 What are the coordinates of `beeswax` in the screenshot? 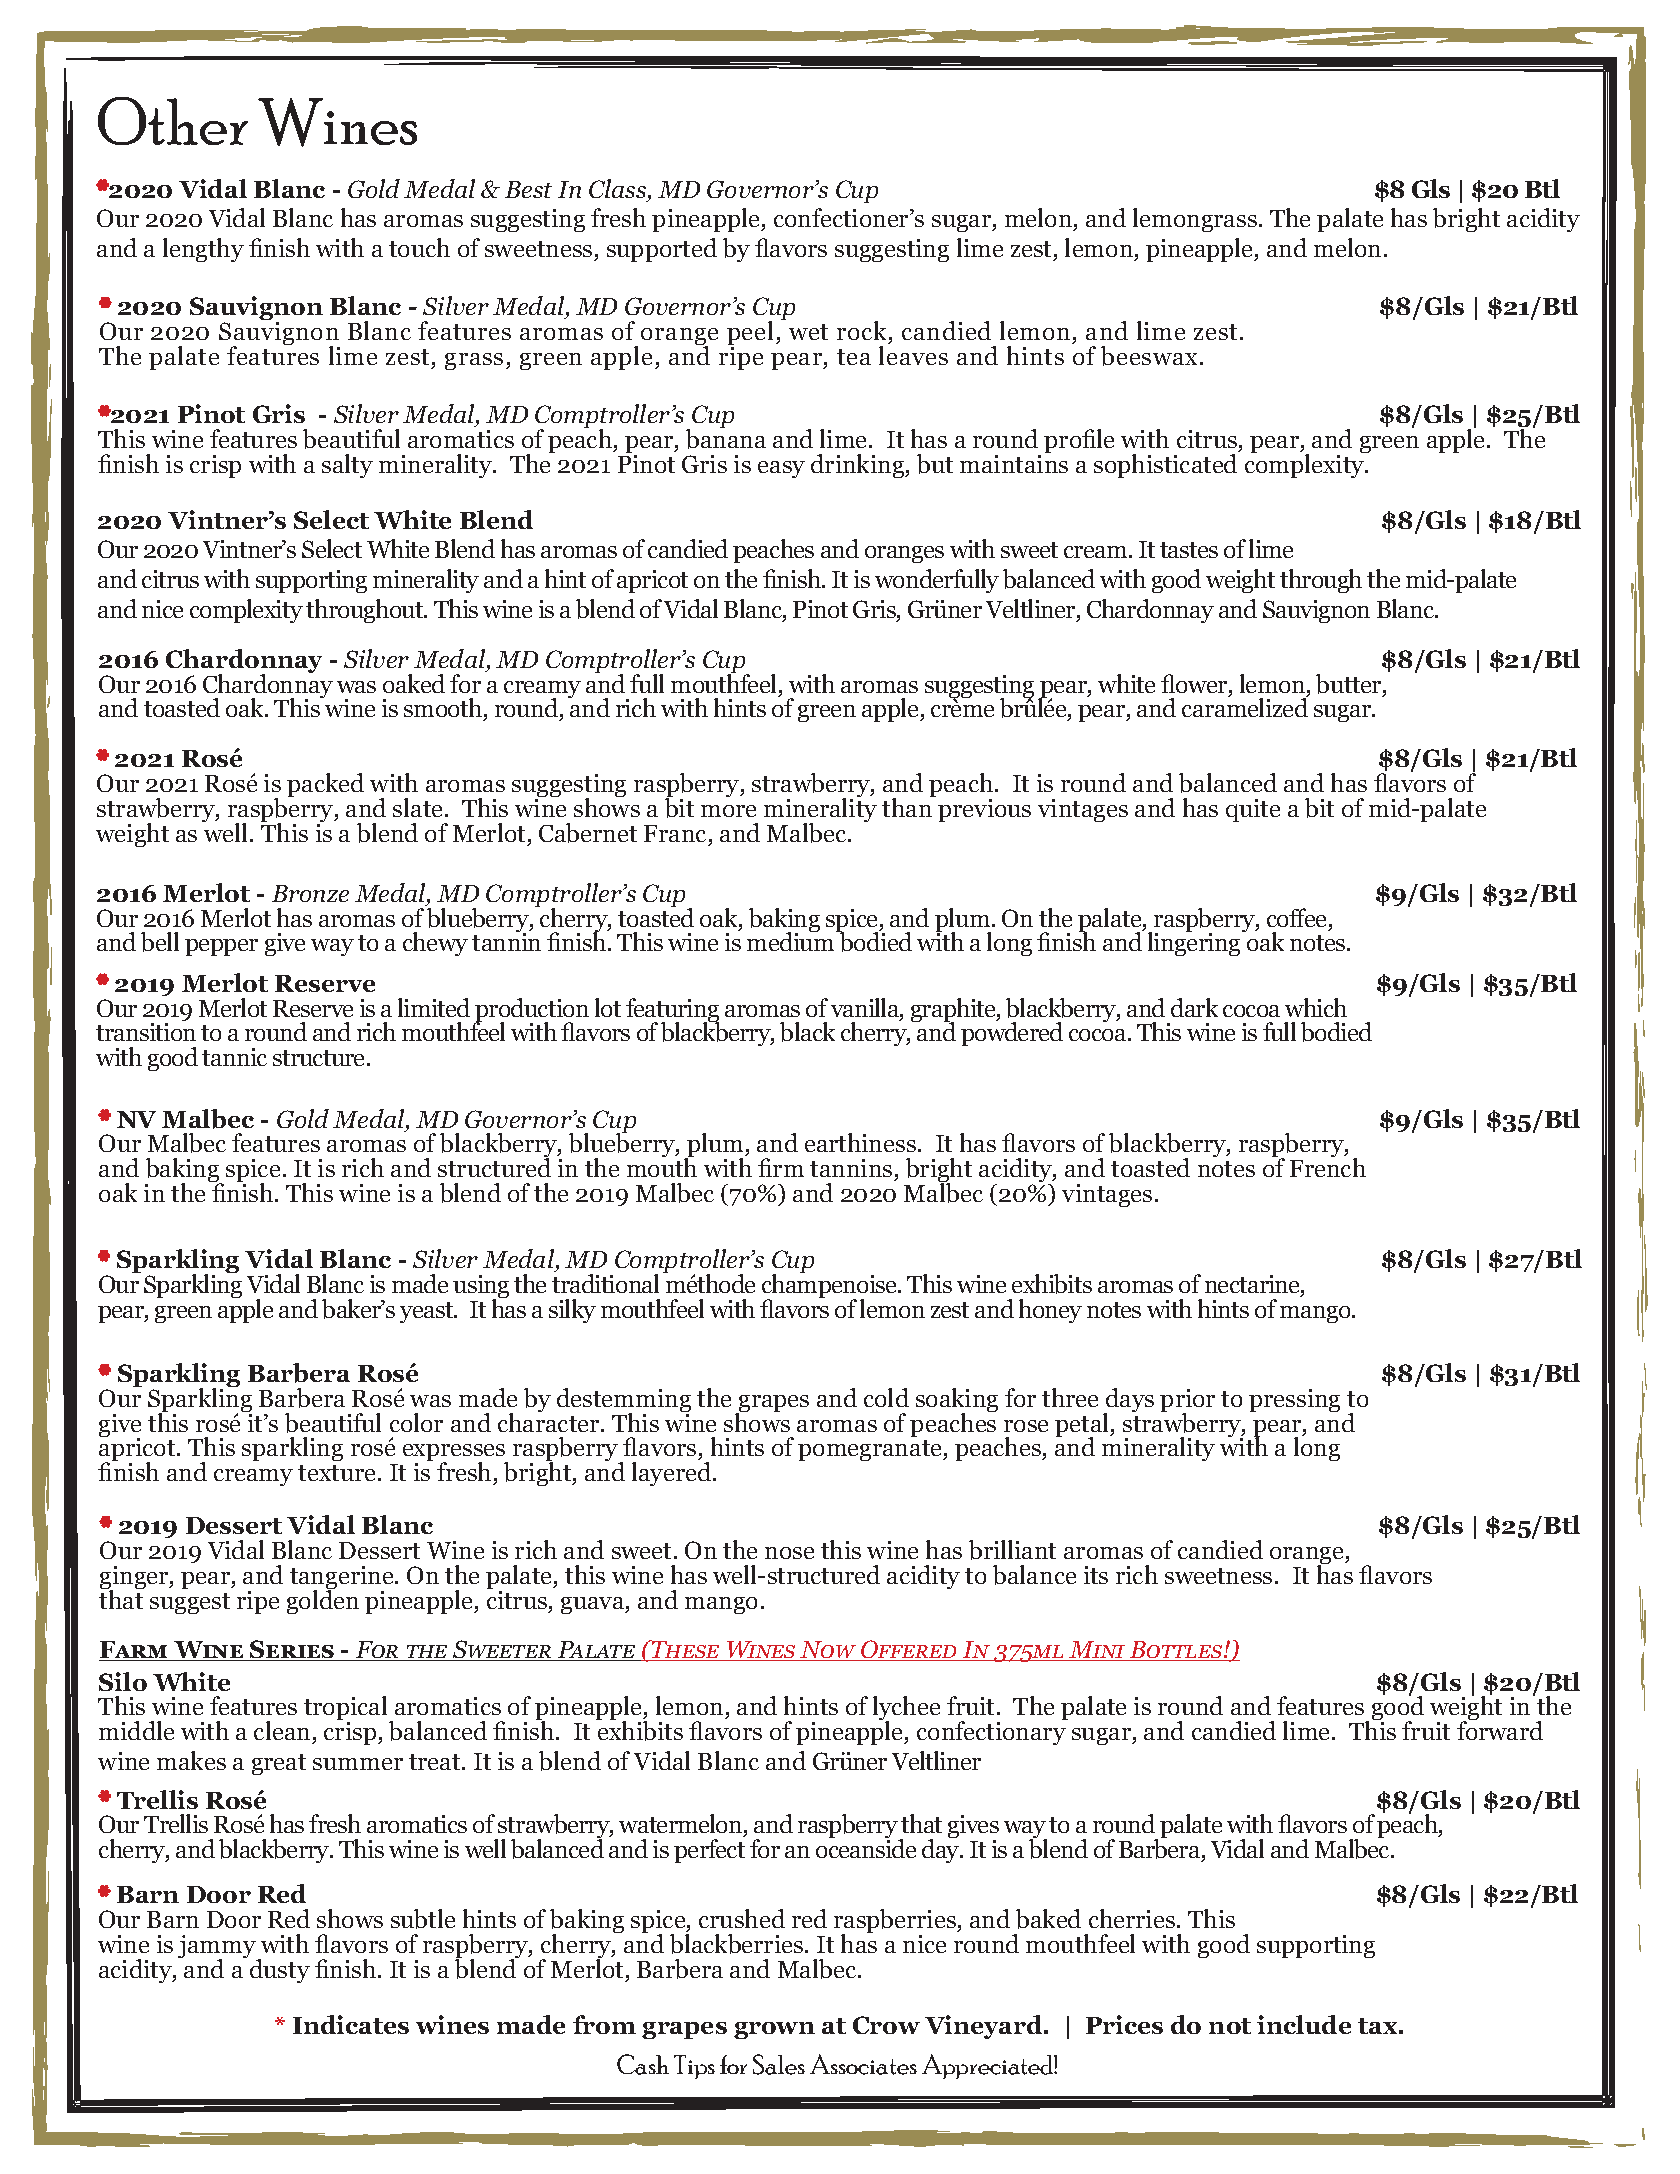 It's located at (1149, 356).
